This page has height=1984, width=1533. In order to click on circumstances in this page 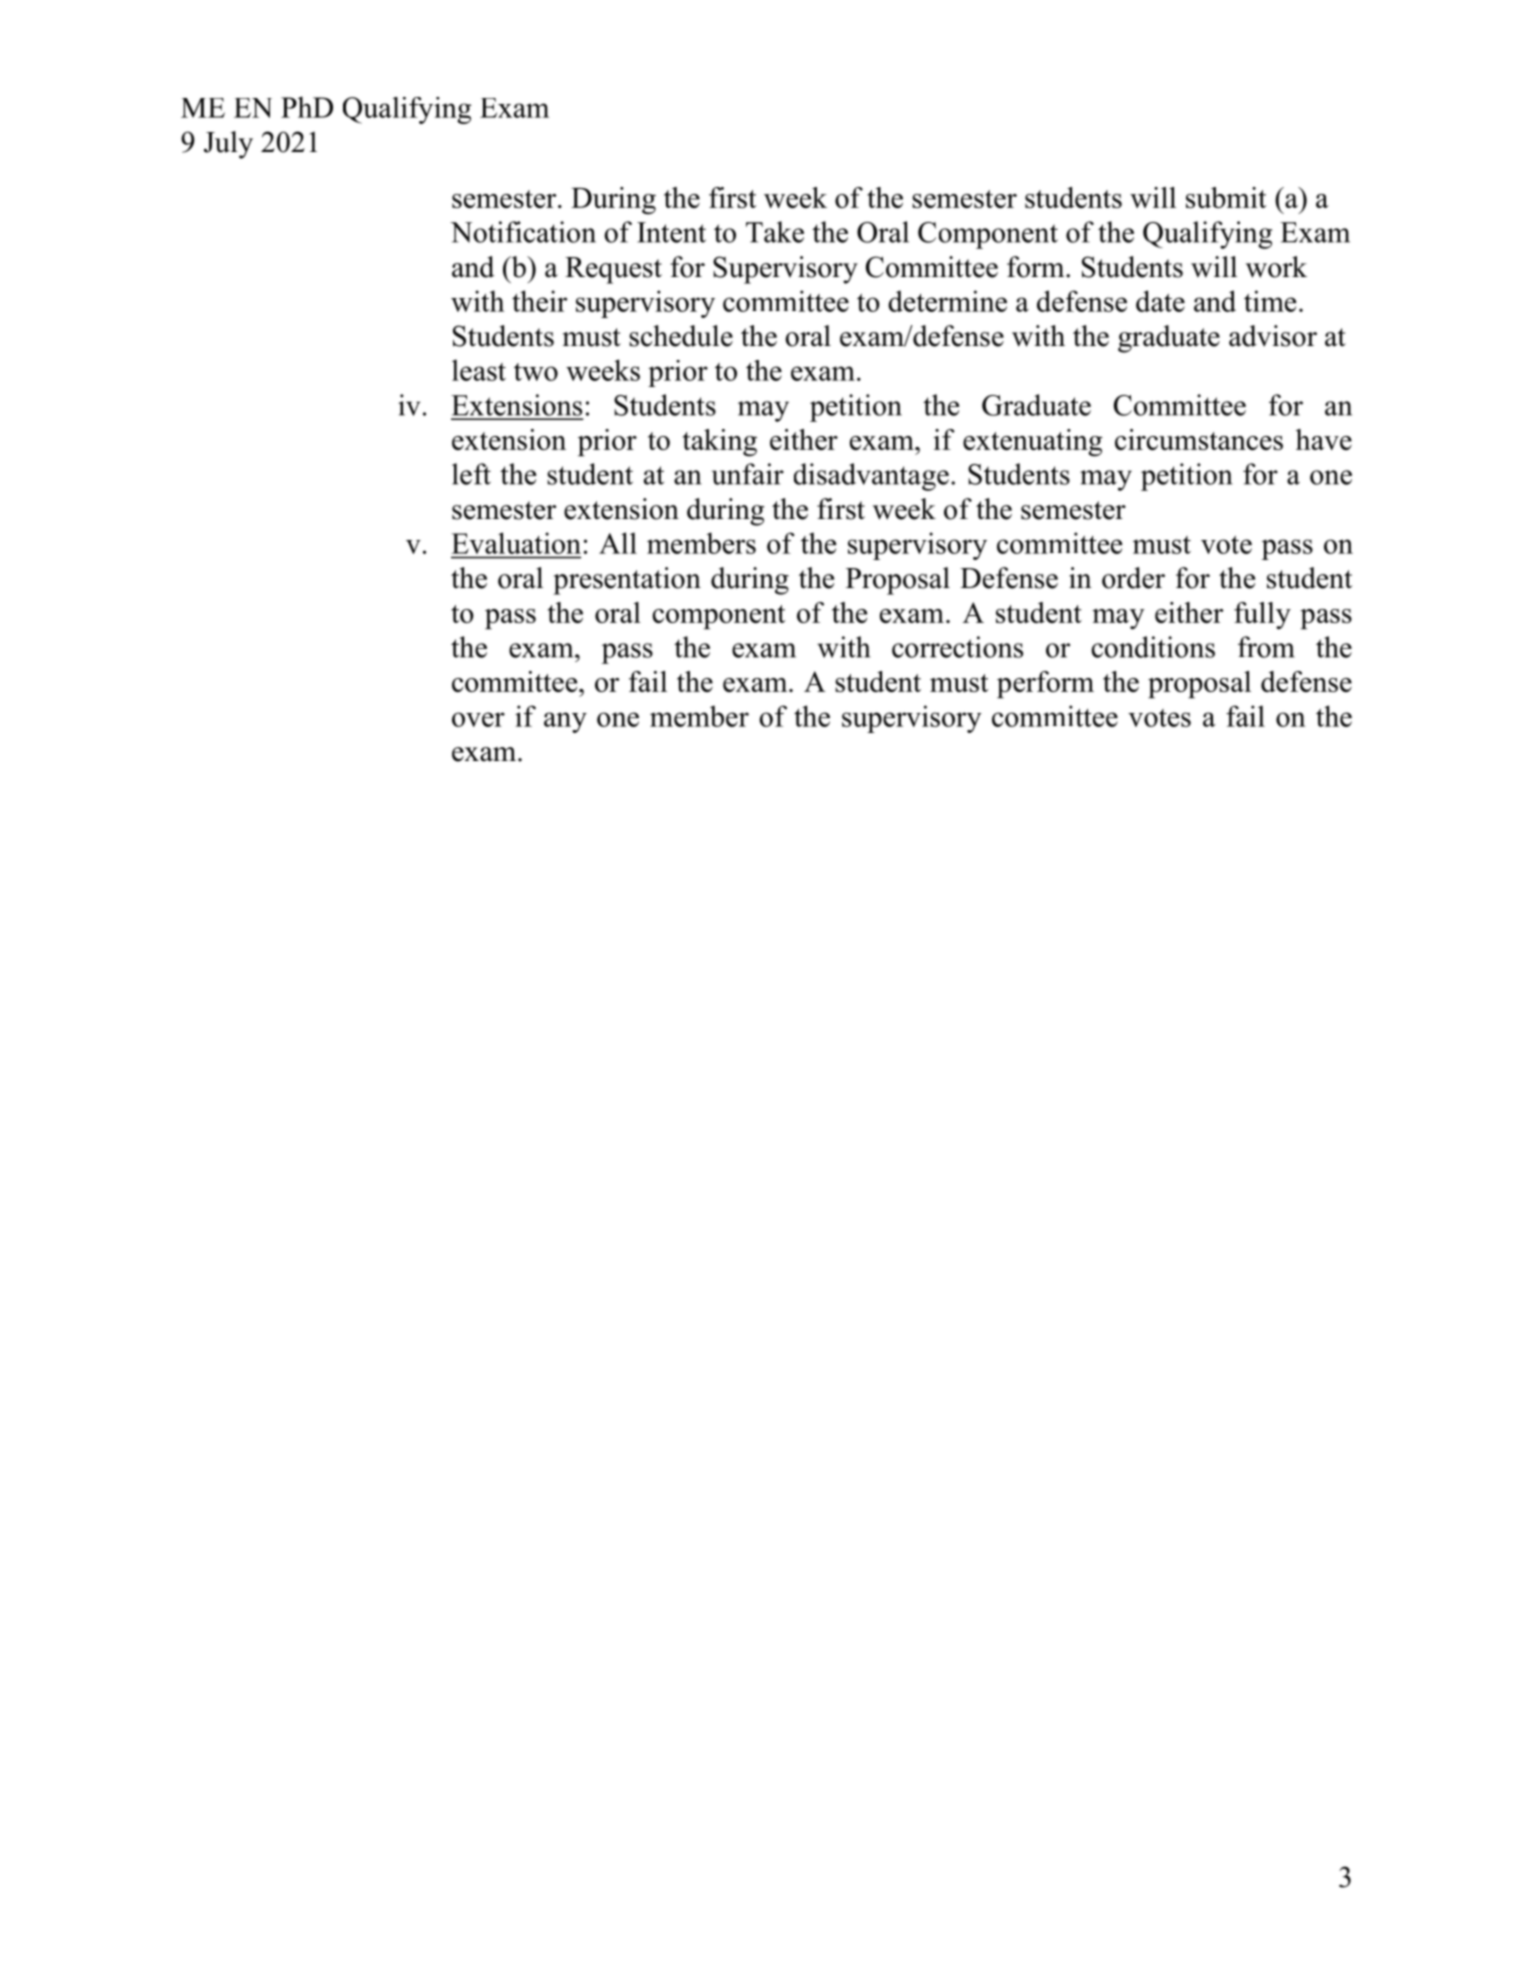, I will do `click(1199, 439)`.
